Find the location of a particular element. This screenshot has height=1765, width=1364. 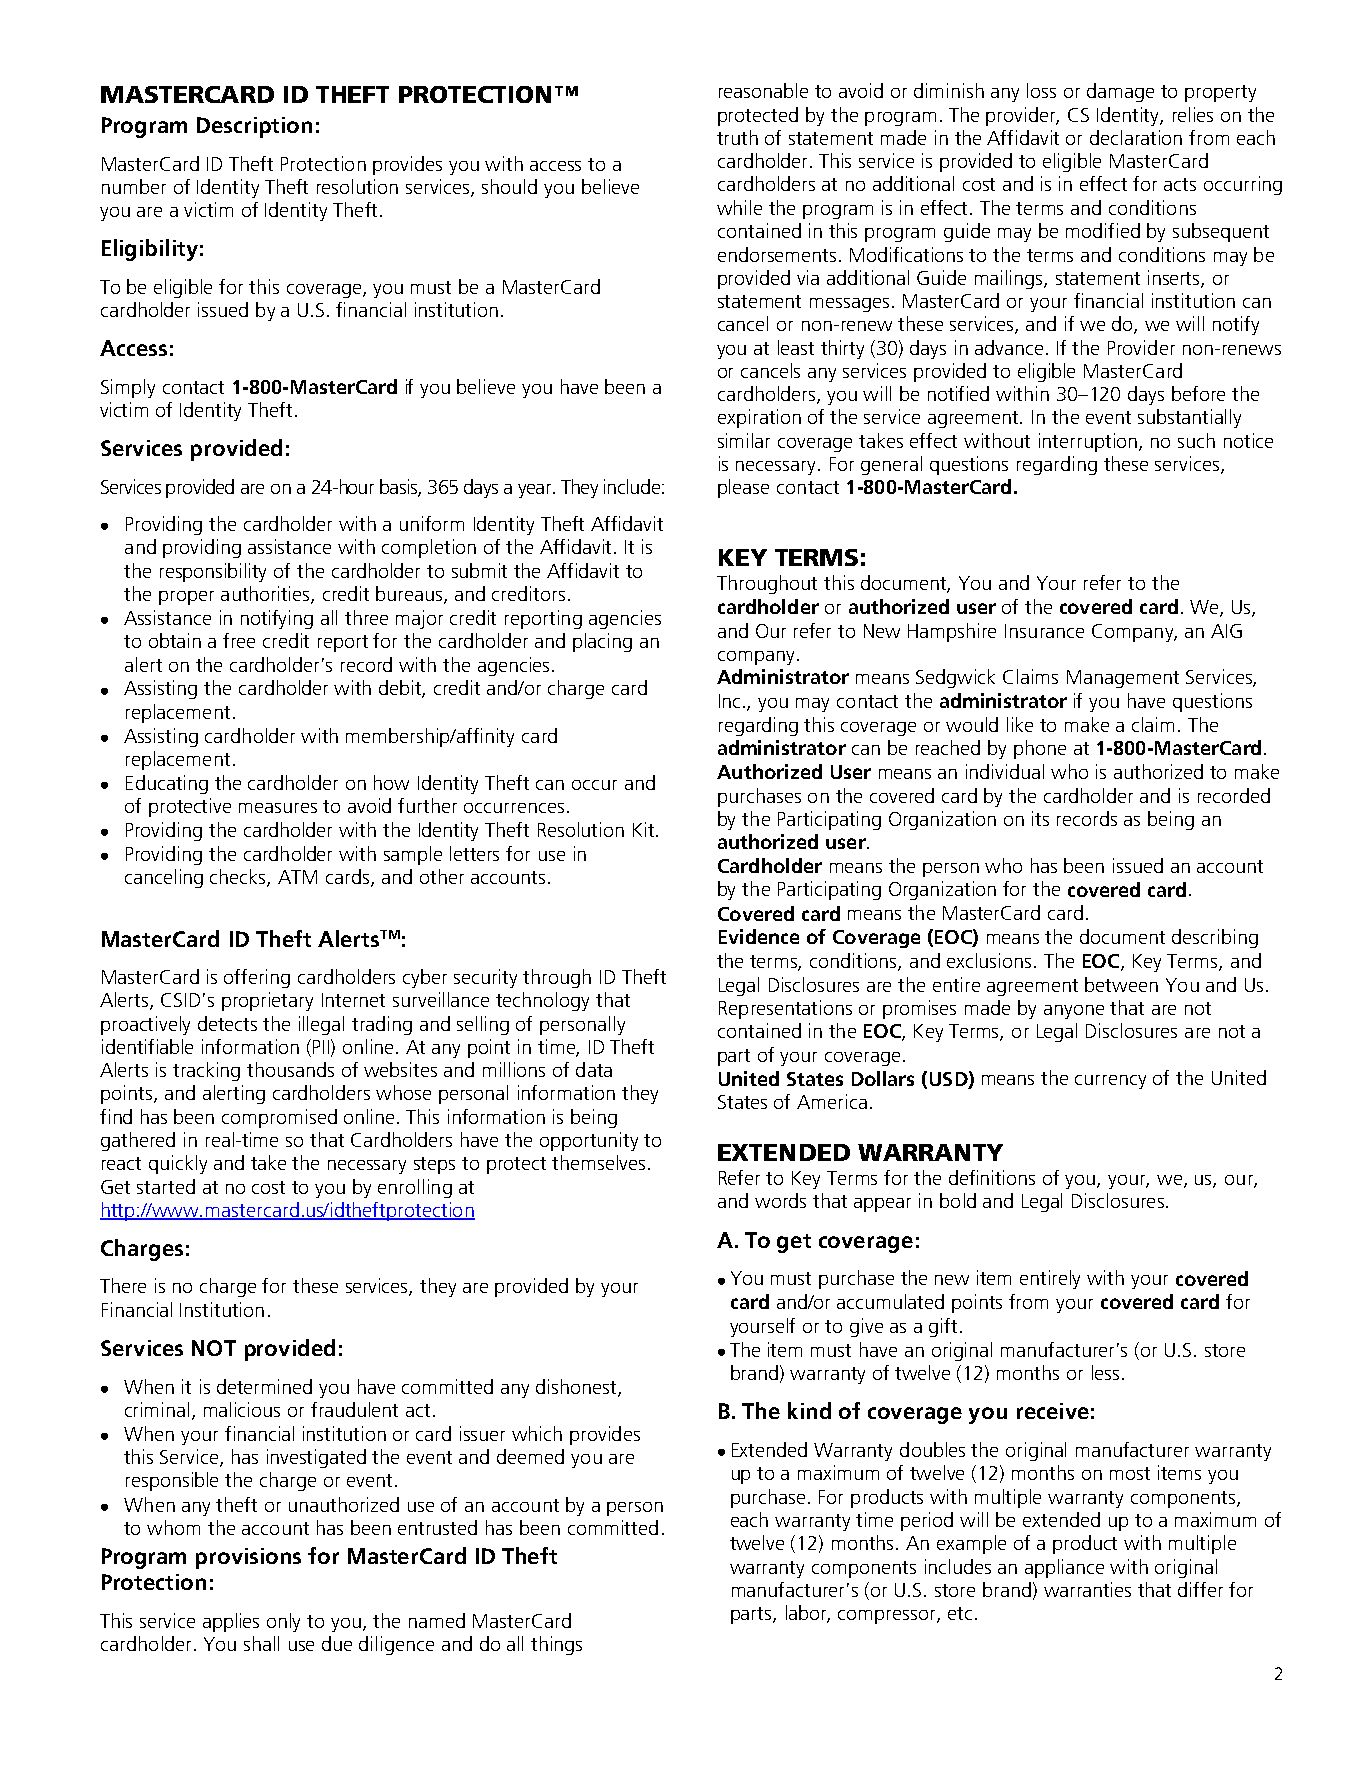

similar is located at coordinates (744, 440).
